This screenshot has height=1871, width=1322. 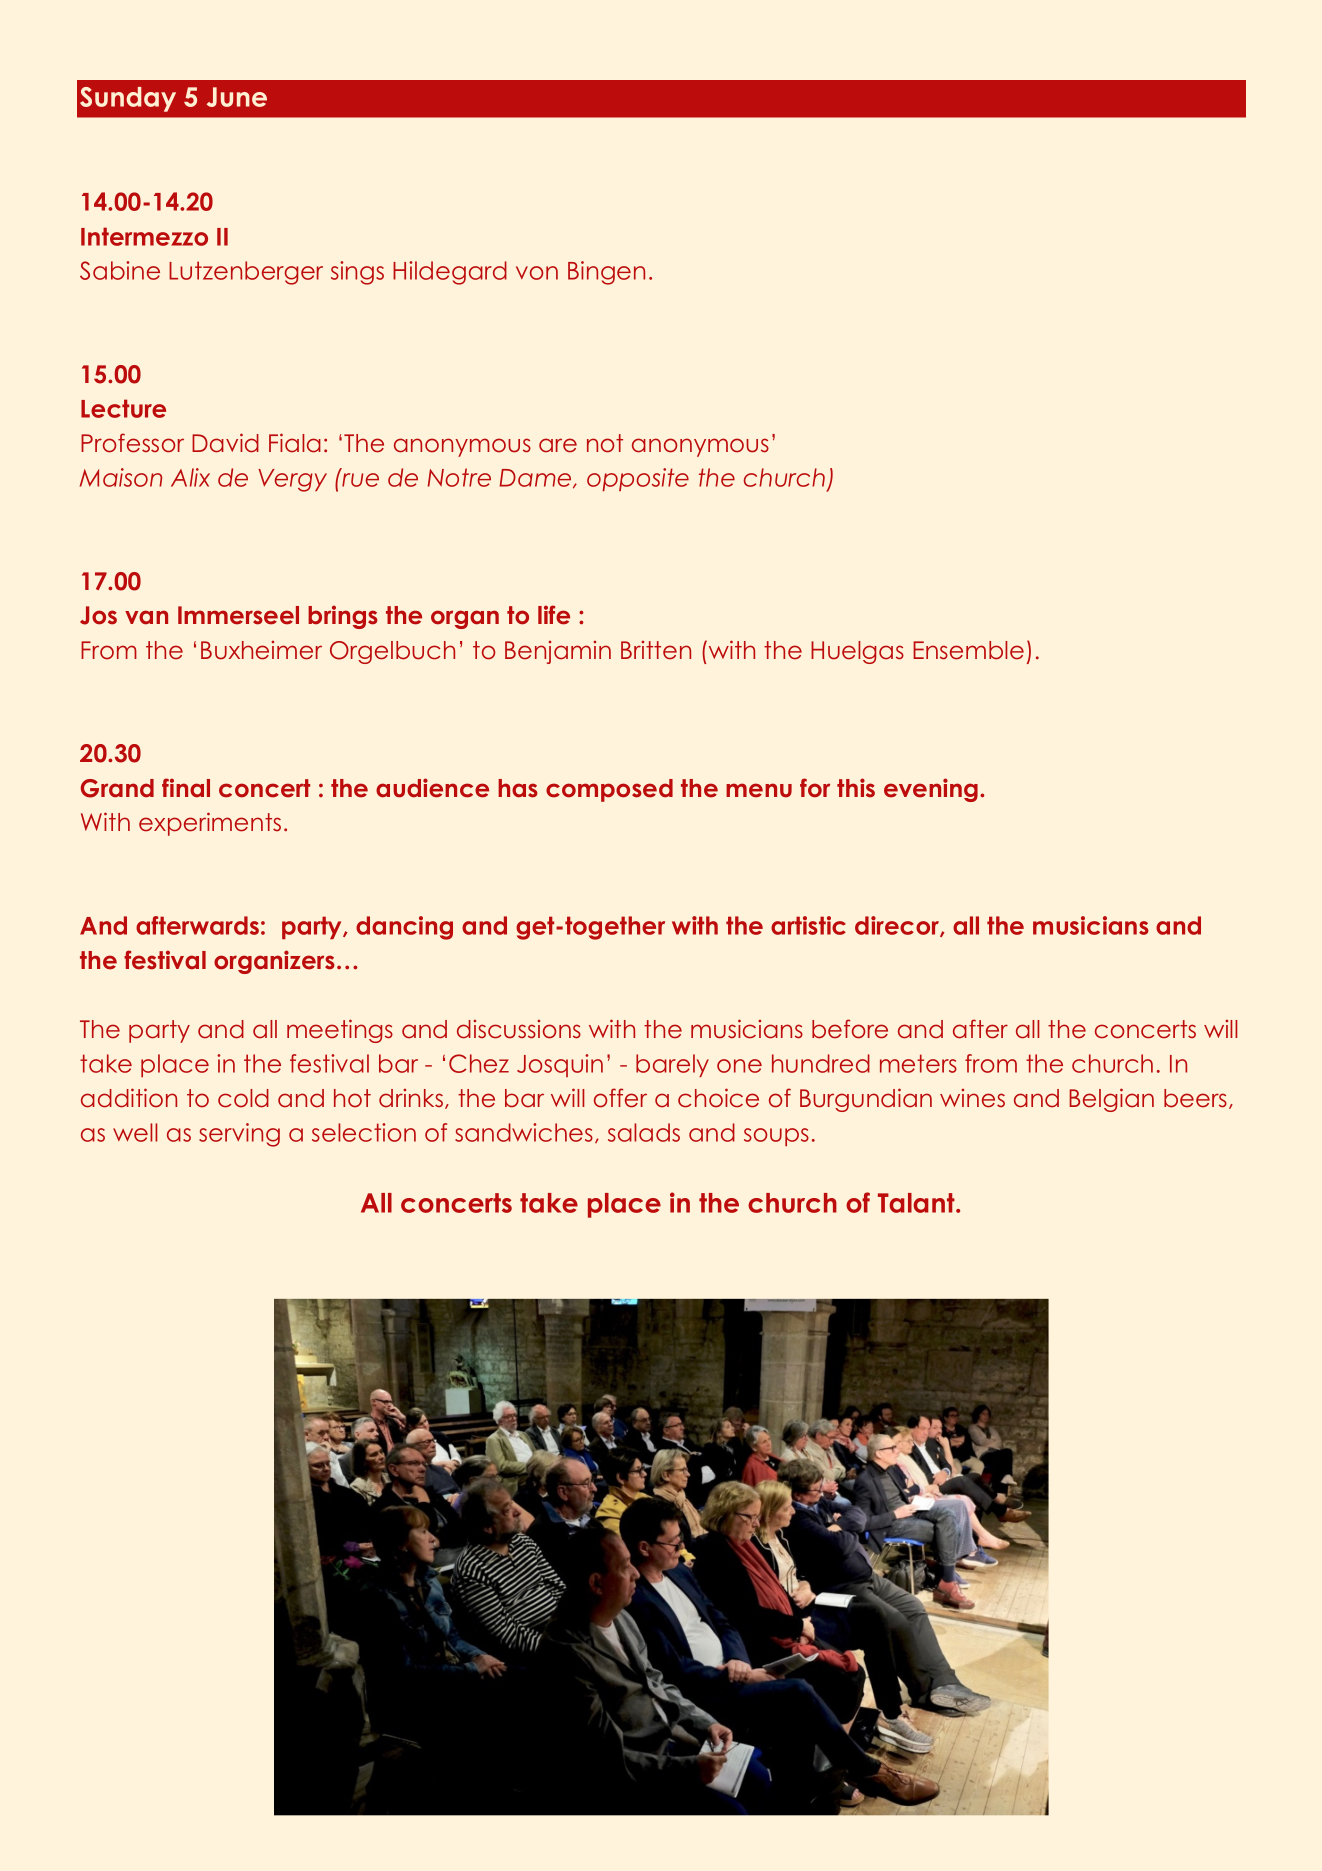 I want to click on Ensemble, so click(x=968, y=650).
